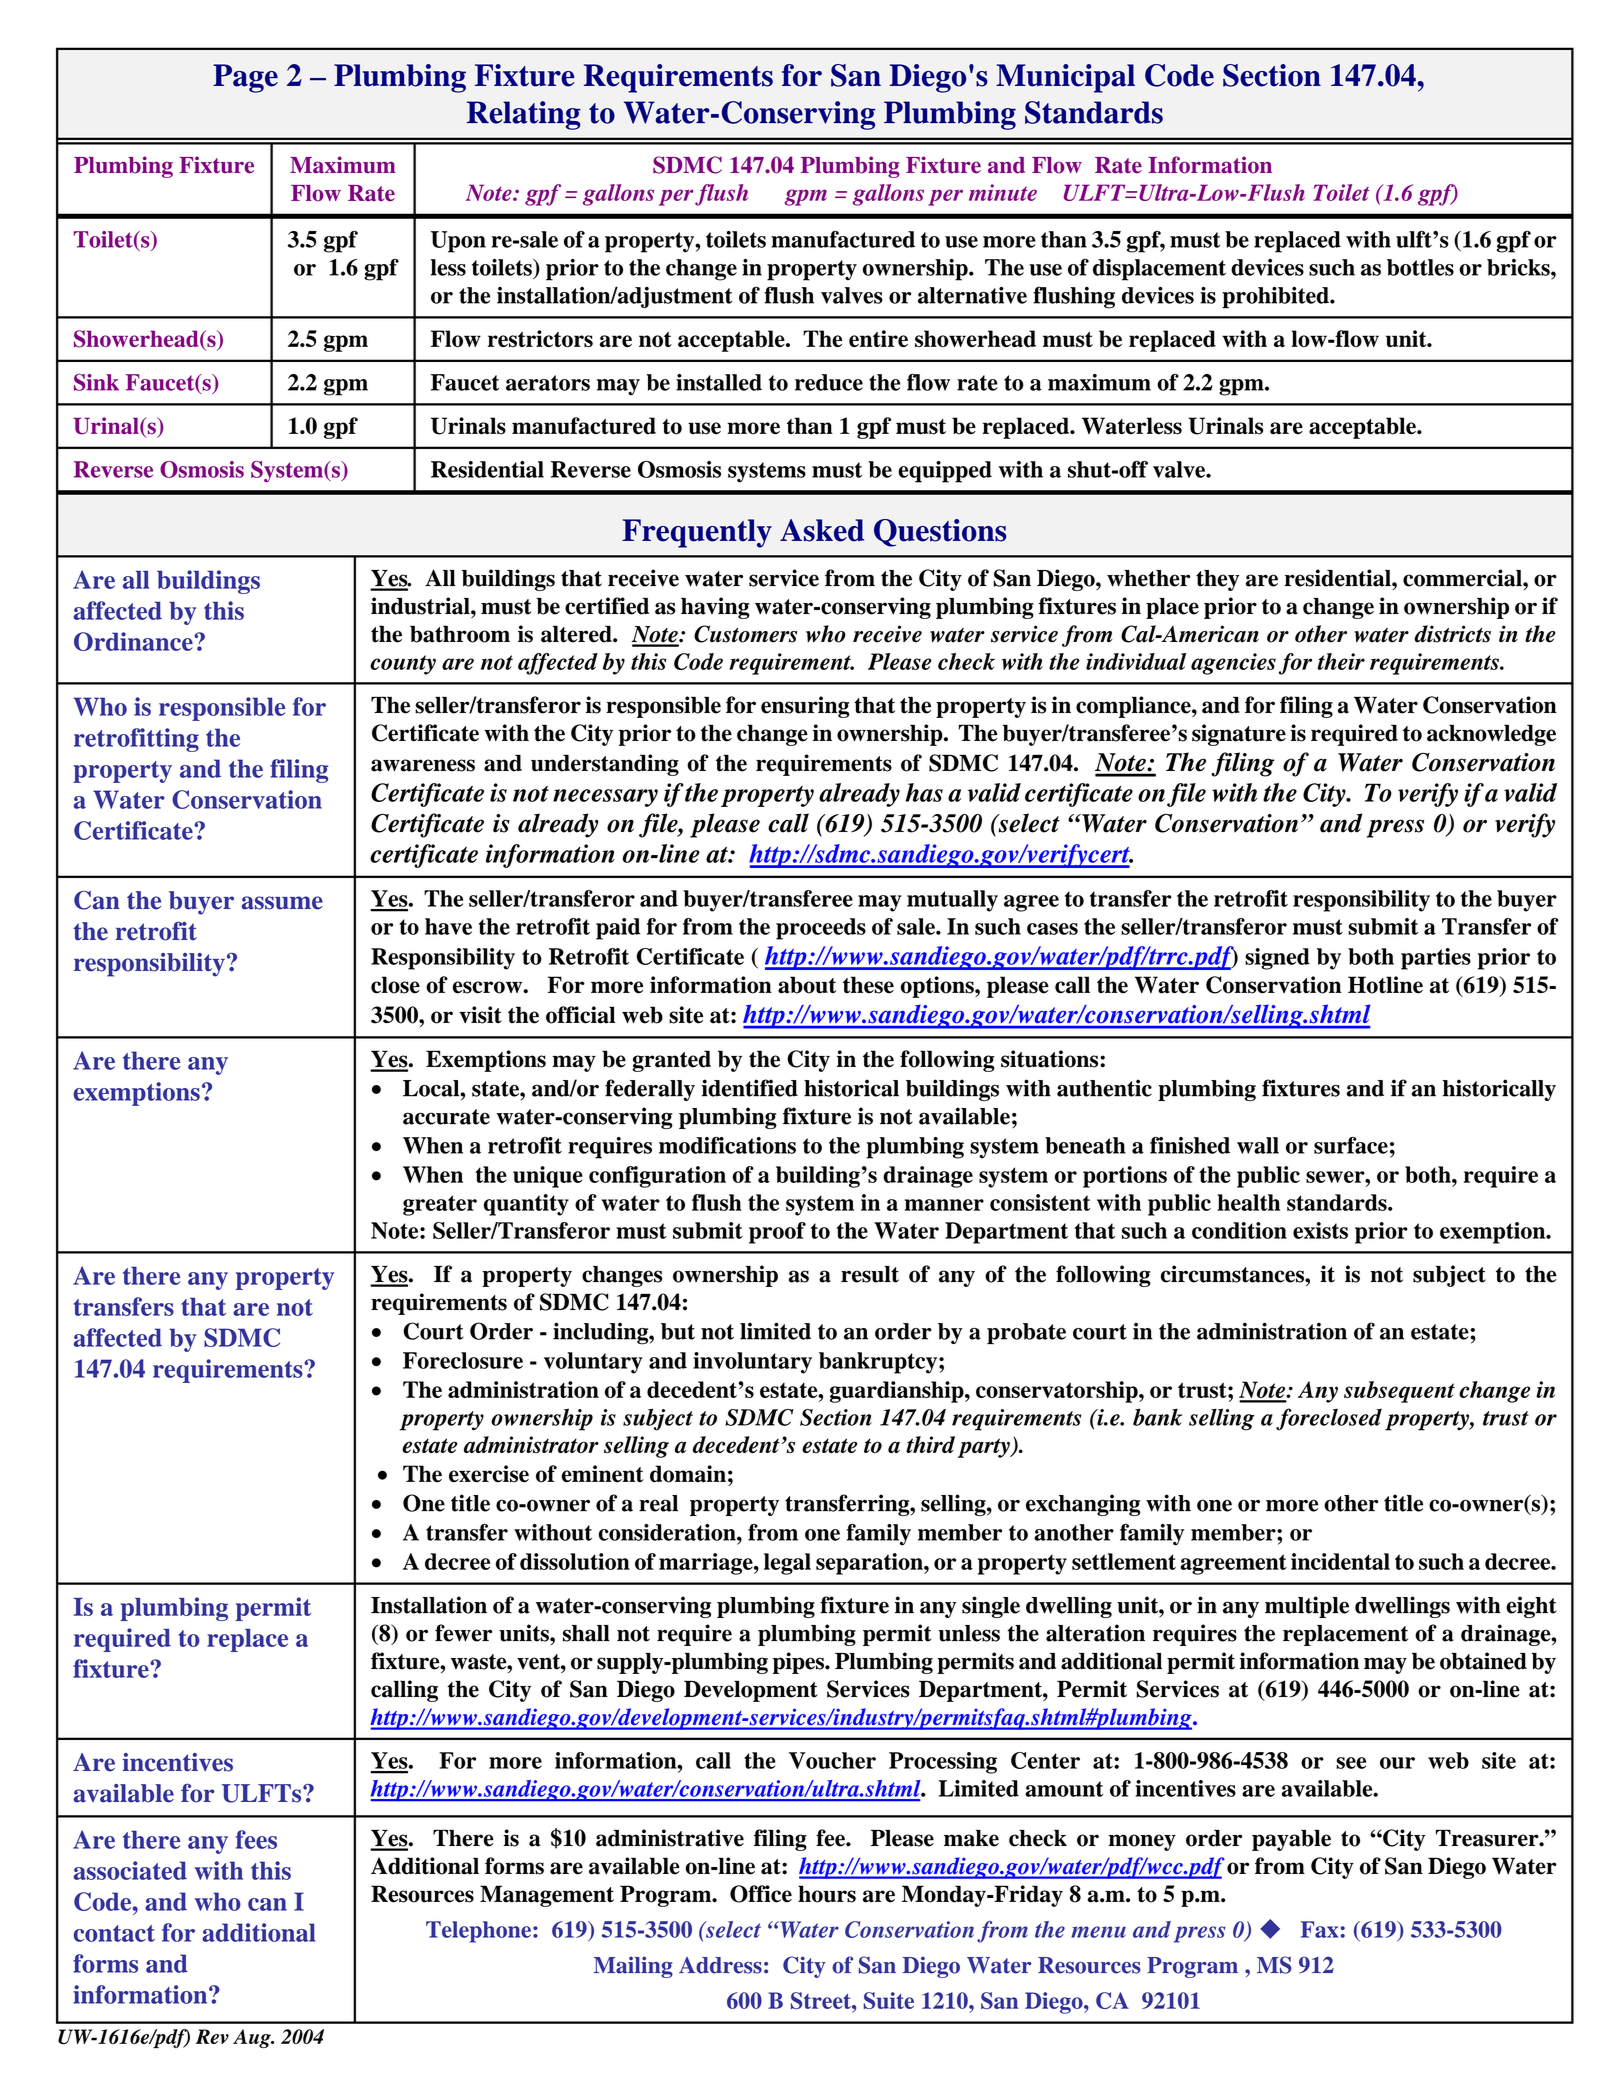 The height and width of the document is (2097, 1620). What do you see at coordinates (889, 2000) in the document?
I see `Suite` at bounding box center [889, 2000].
